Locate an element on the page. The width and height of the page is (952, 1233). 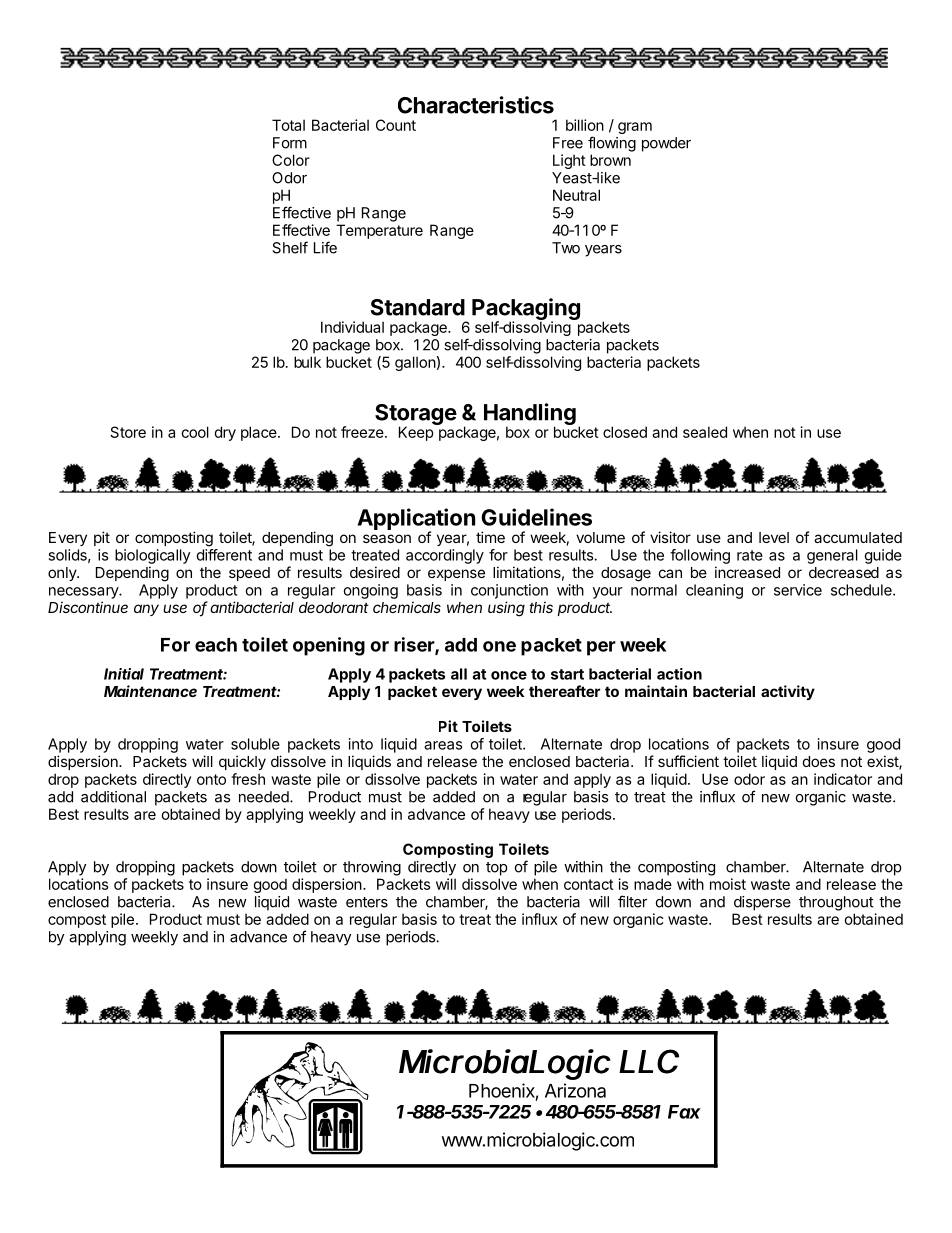
does is located at coordinates (819, 761).
